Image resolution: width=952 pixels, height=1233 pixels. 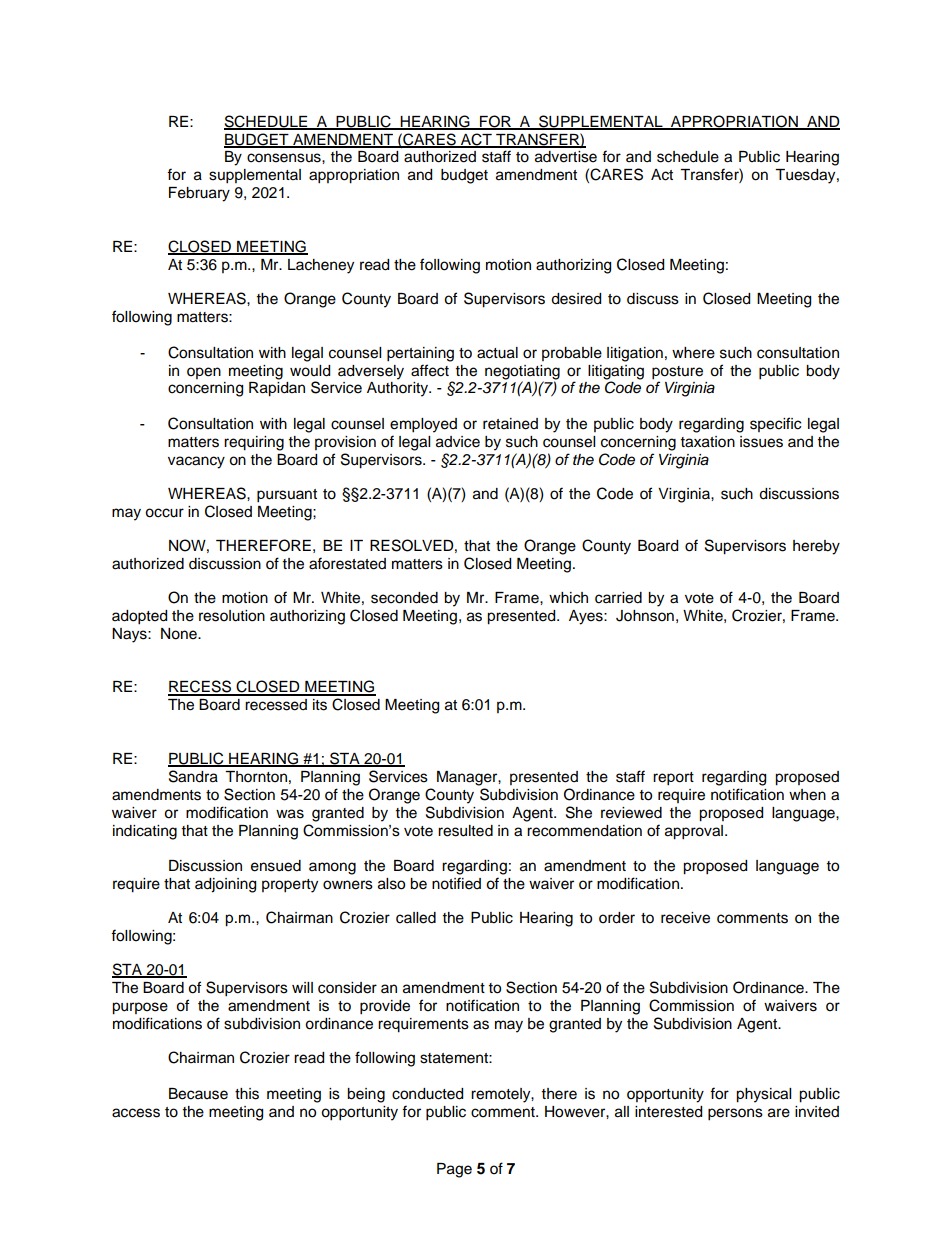 What do you see at coordinates (164, 513) in the screenshot?
I see `occur` at bounding box center [164, 513].
